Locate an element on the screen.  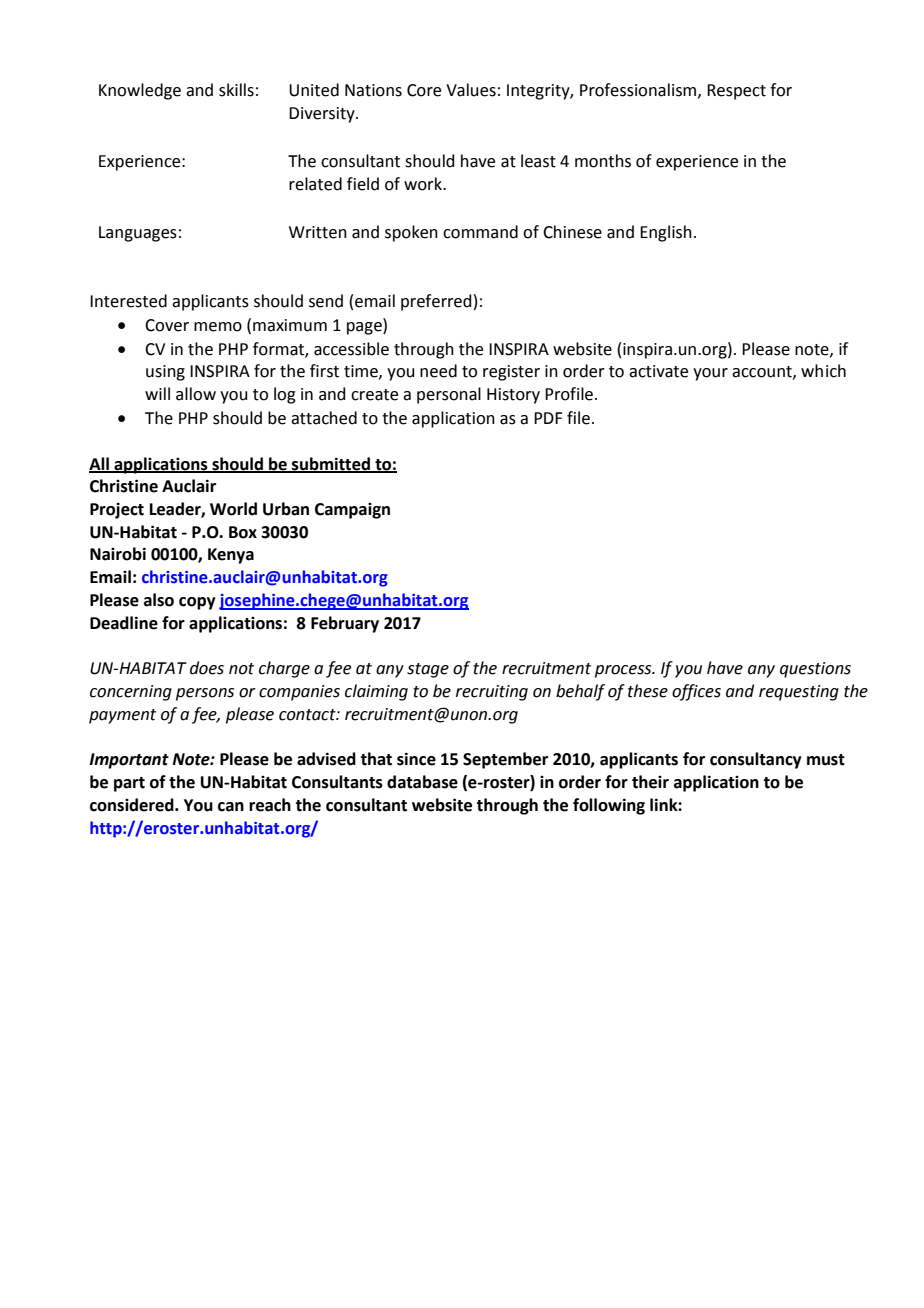
Values is located at coordinates (471, 90).
